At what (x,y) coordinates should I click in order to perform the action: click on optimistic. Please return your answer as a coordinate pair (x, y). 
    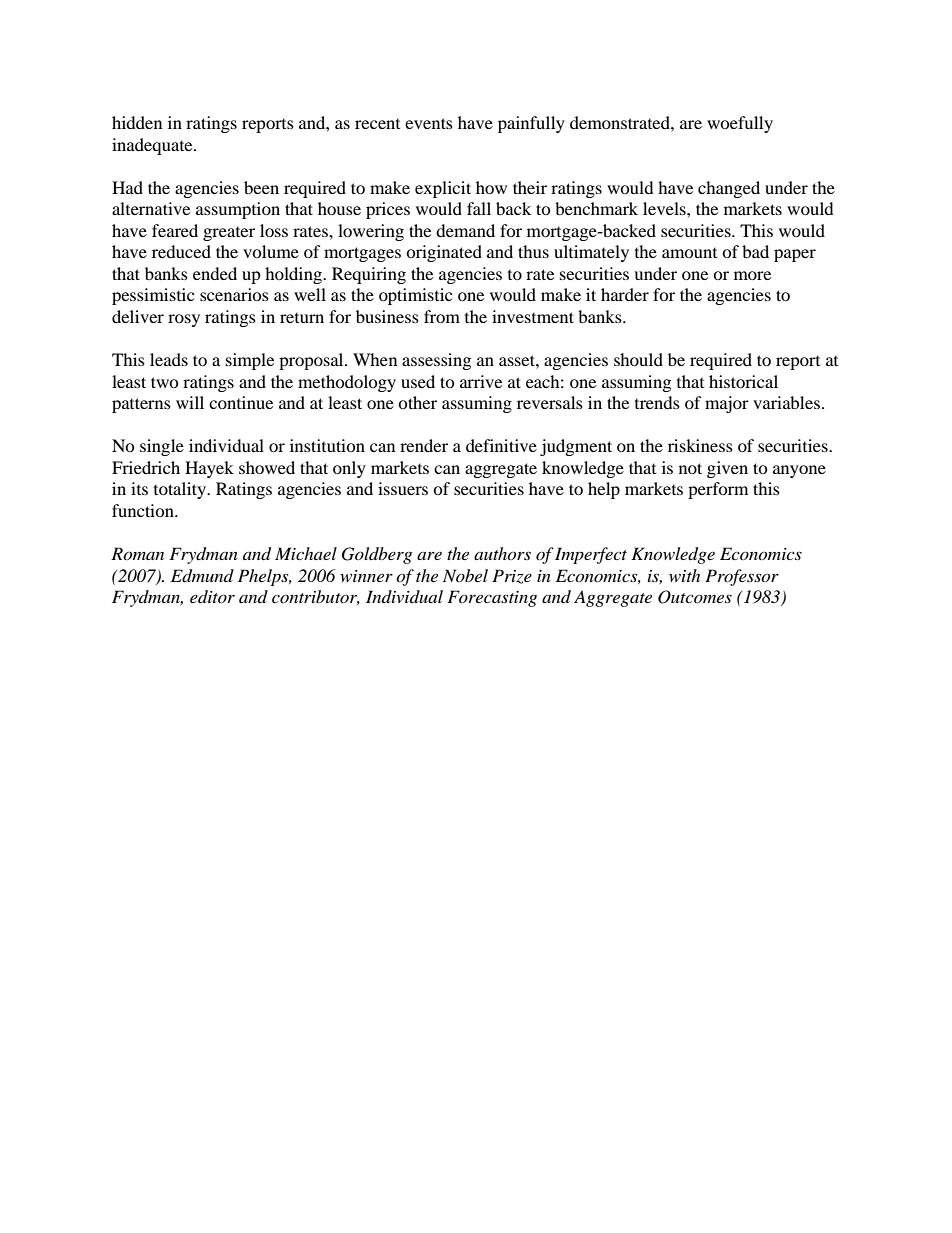
    Looking at the image, I should click on (415, 296).
